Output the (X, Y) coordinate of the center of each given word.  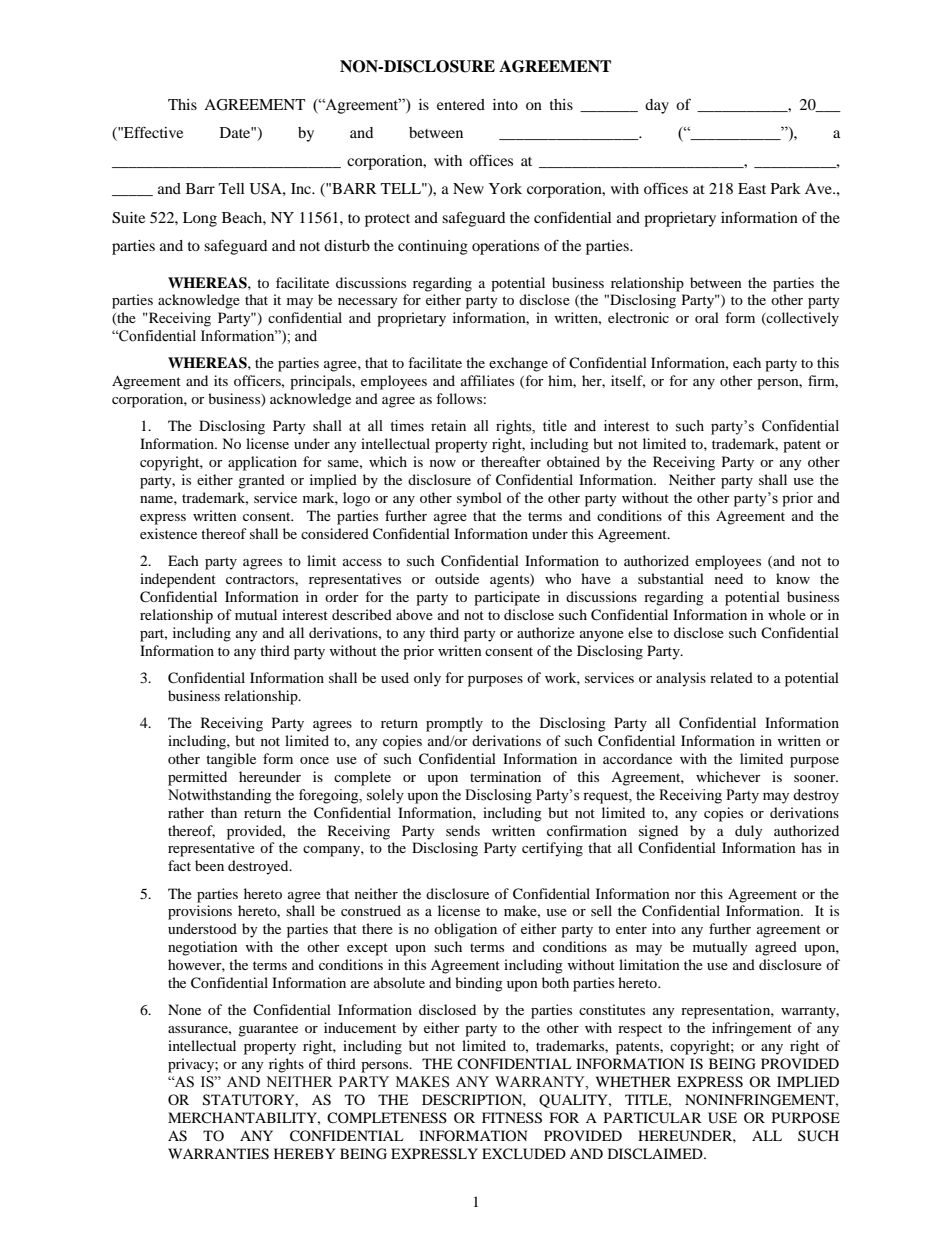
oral (707, 317)
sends (463, 830)
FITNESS (512, 1118)
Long (200, 219)
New (468, 188)
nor (685, 895)
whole (787, 614)
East (752, 188)
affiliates (487, 380)
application (262, 463)
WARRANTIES (218, 1154)
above (414, 614)
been (209, 865)
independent (178, 580)
